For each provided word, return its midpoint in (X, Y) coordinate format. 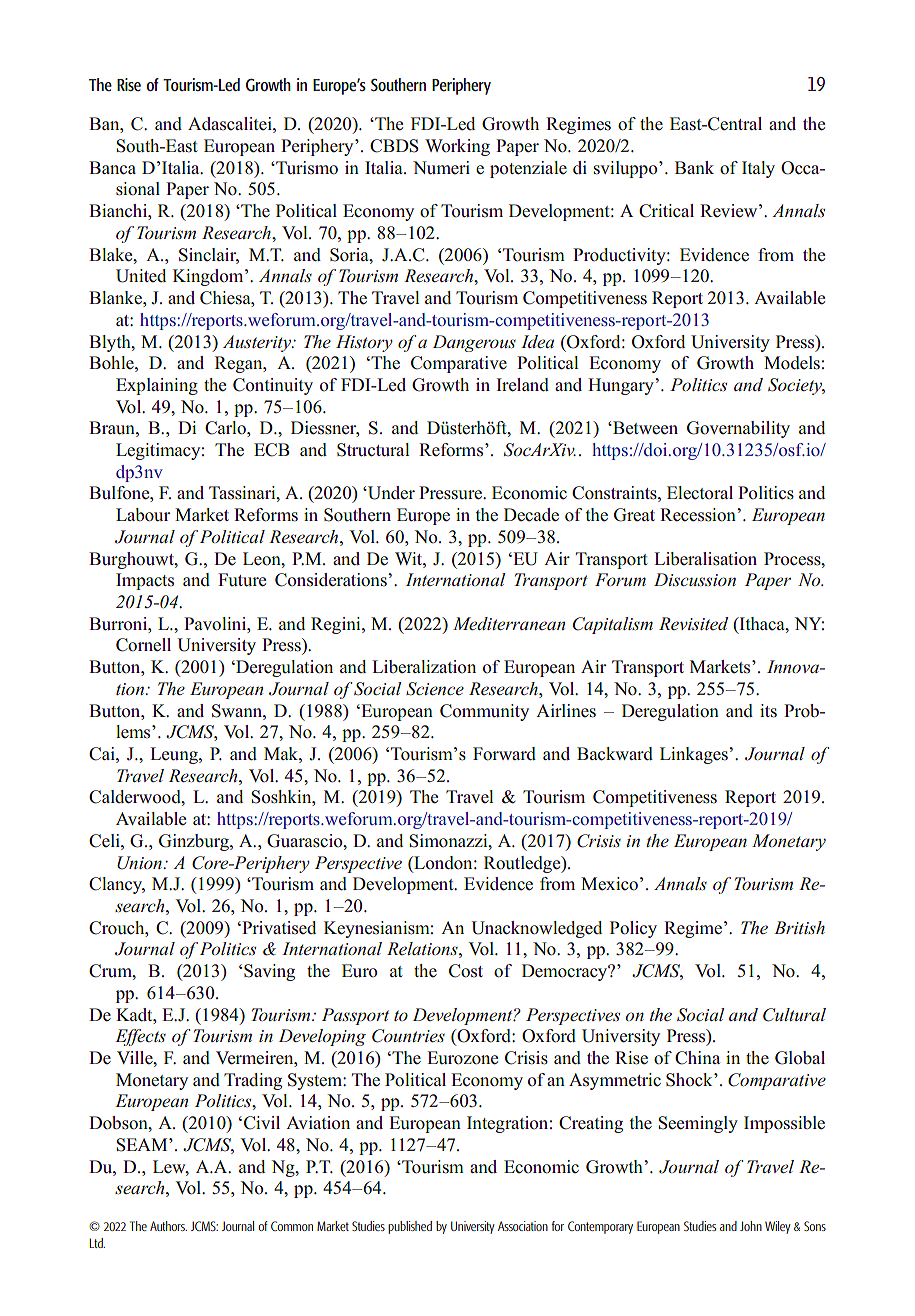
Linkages (695, 755)
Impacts (145, 581)
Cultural (794, 1015)
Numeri (441, 167)
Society (796, 386)
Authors (168, 1226)
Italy (758, 169)
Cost (466, 971)
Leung (175, 755)
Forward (504, 754)
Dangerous (474, 343)
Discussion (695, 579)
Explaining (157, 386)
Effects (140, 1037)
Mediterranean (509, 623)
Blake (112, 255)
